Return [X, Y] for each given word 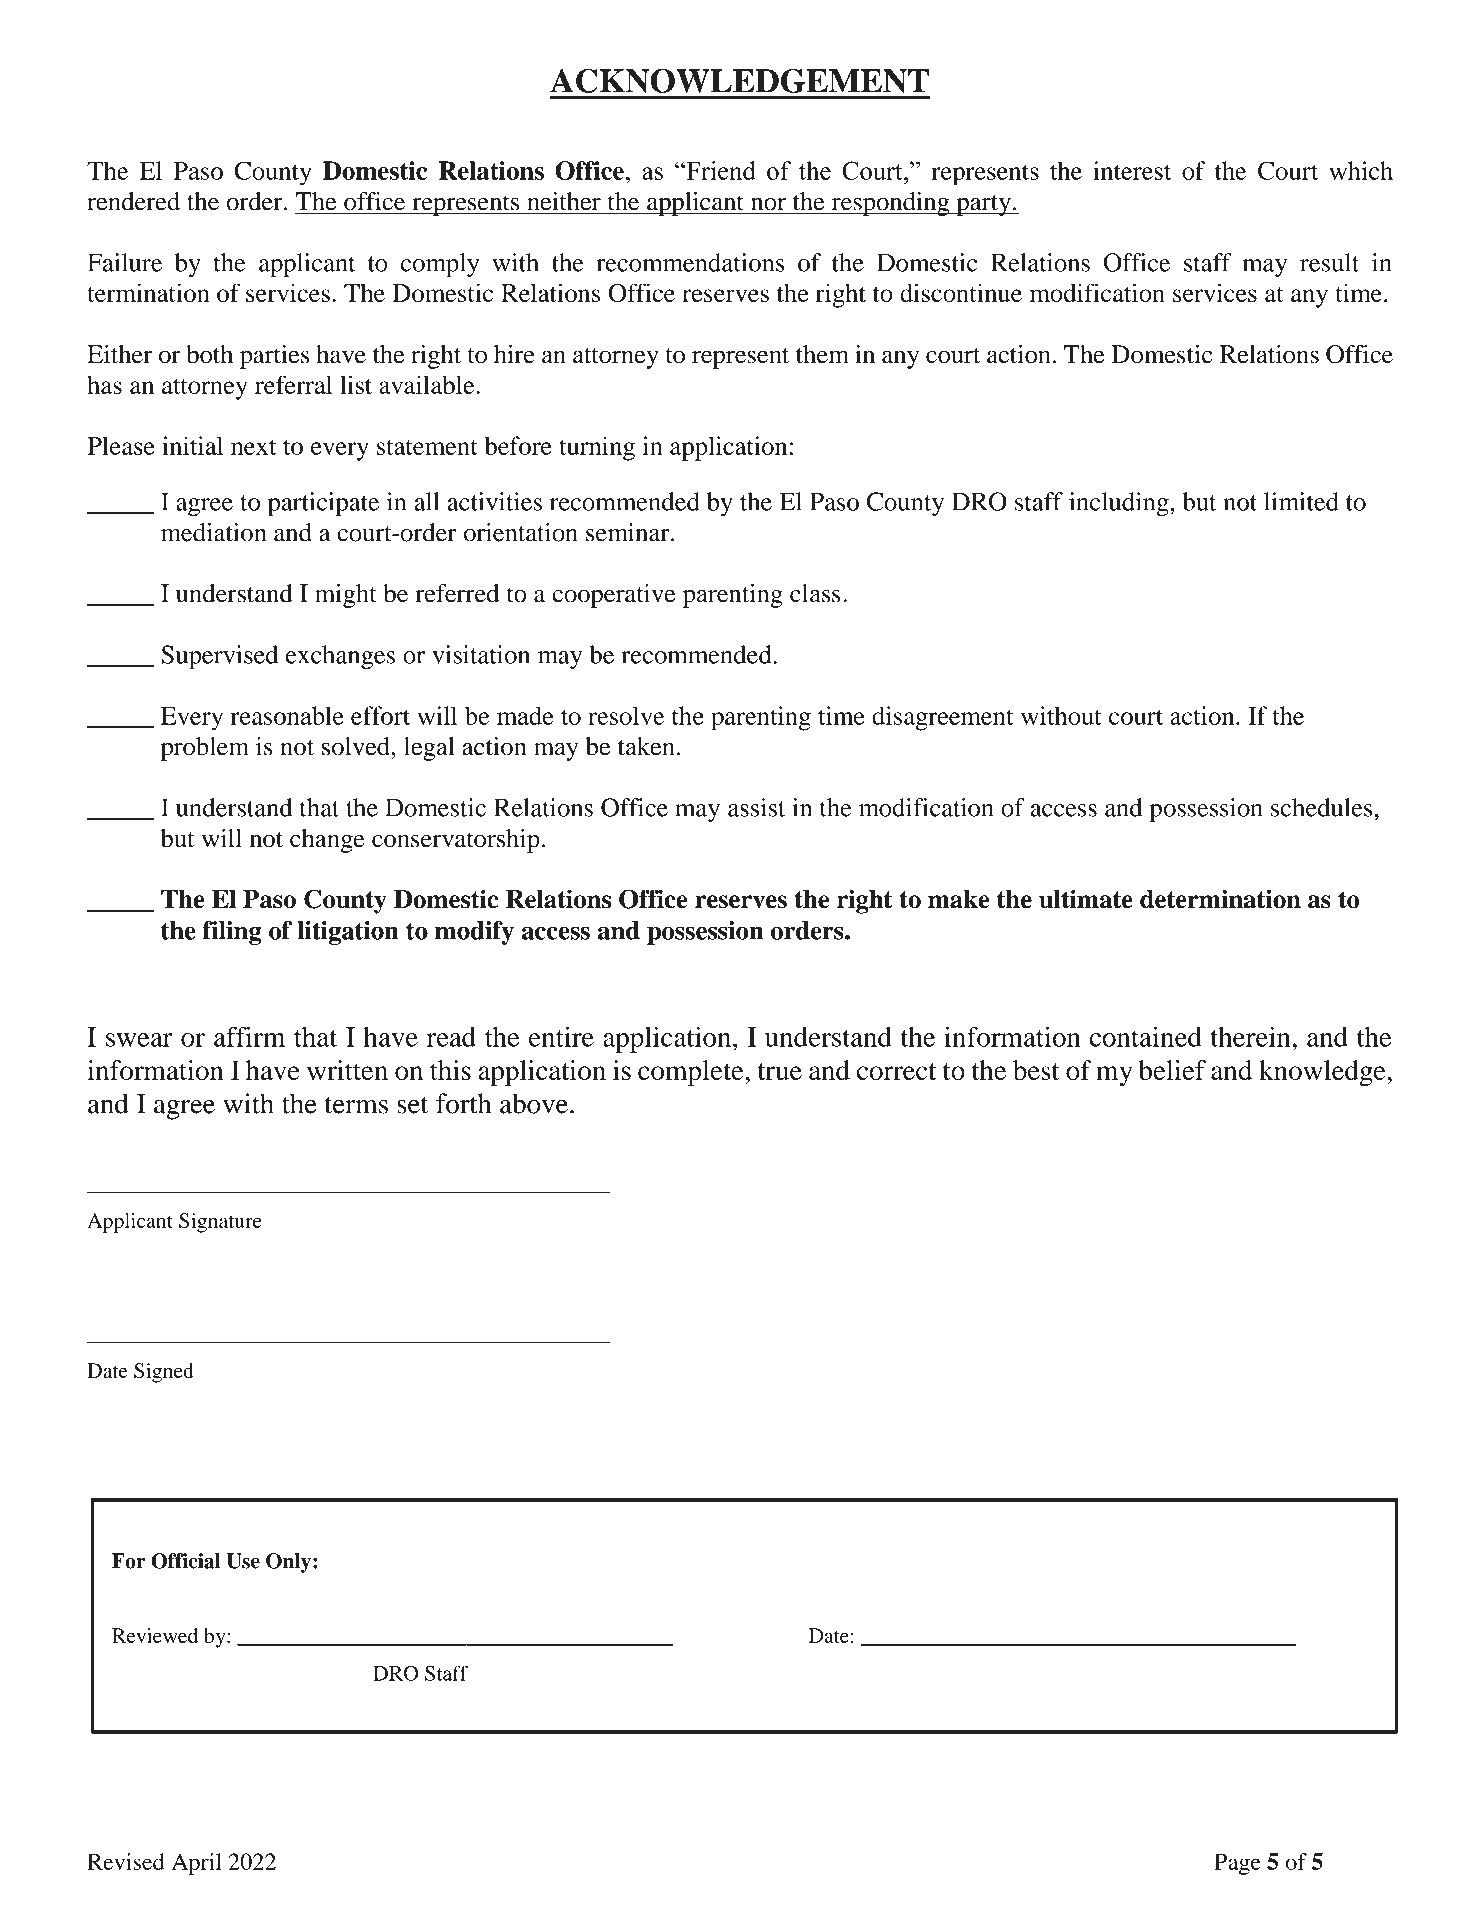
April [197, 1864]
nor [768, 204]
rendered [133, 201]
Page [1237, 1864]
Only [288, 1563]
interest [1132, 170]
